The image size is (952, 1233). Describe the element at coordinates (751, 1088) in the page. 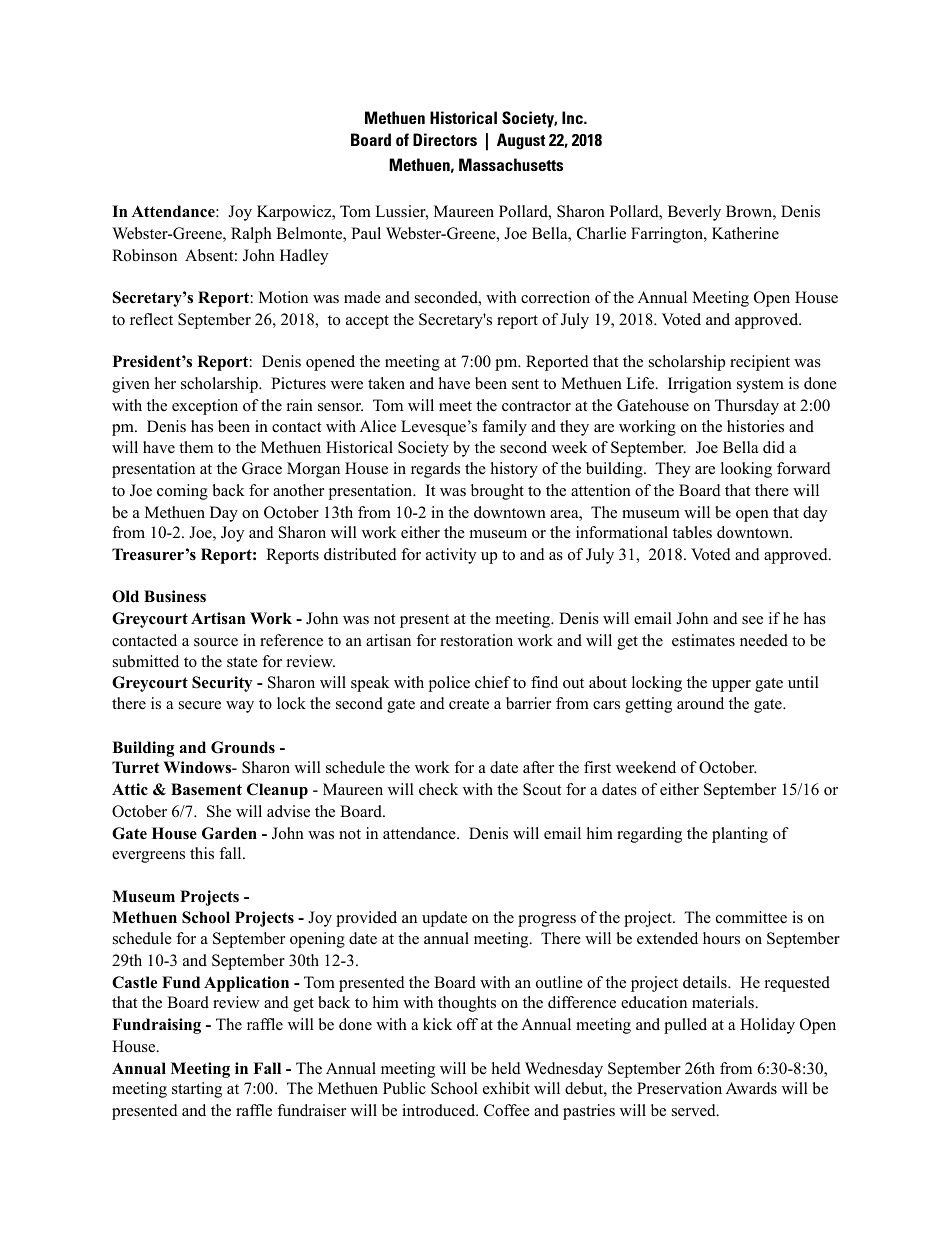

I see `Awards` at that location.
